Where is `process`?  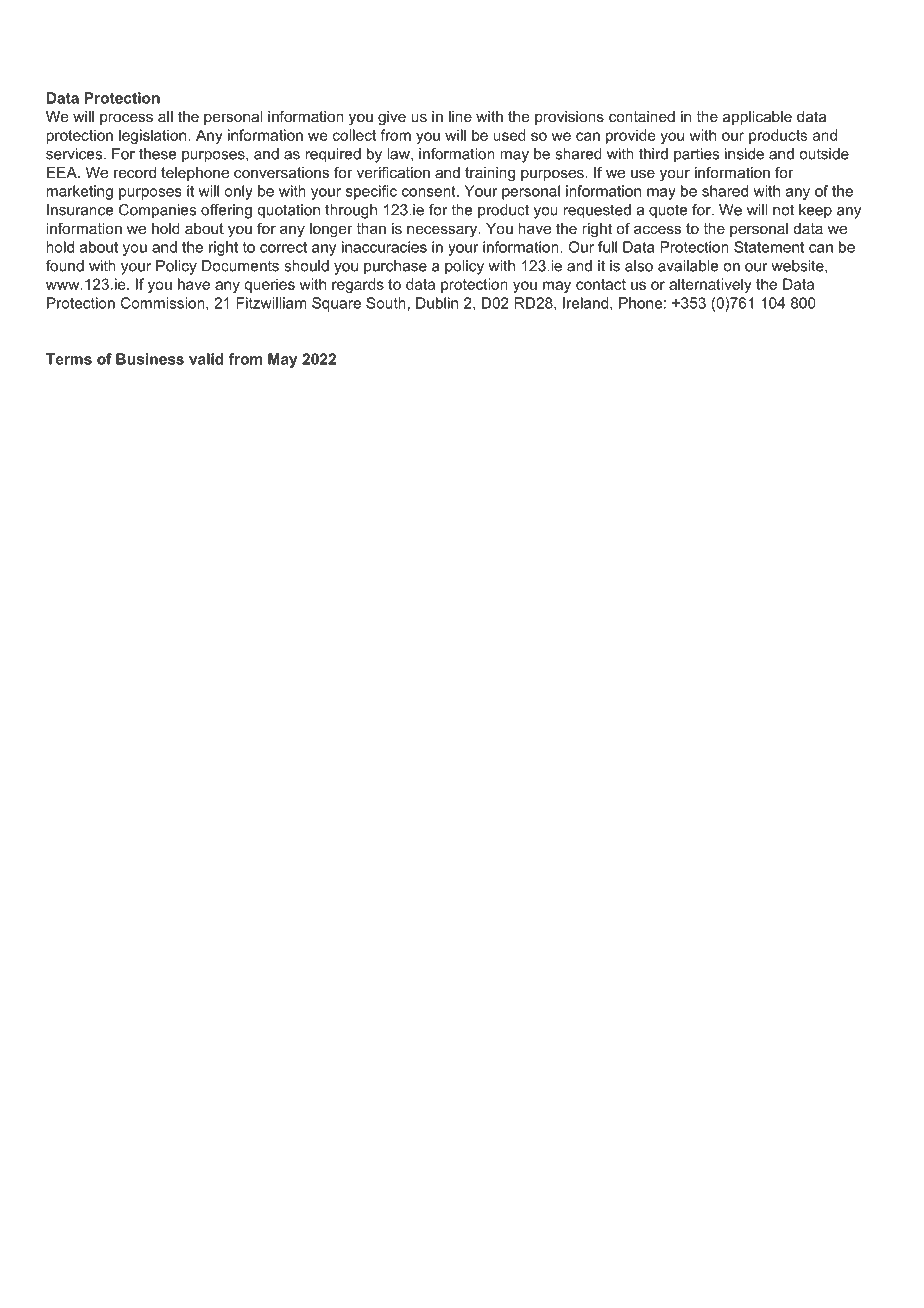 process is located at coordinates (126, 119).
